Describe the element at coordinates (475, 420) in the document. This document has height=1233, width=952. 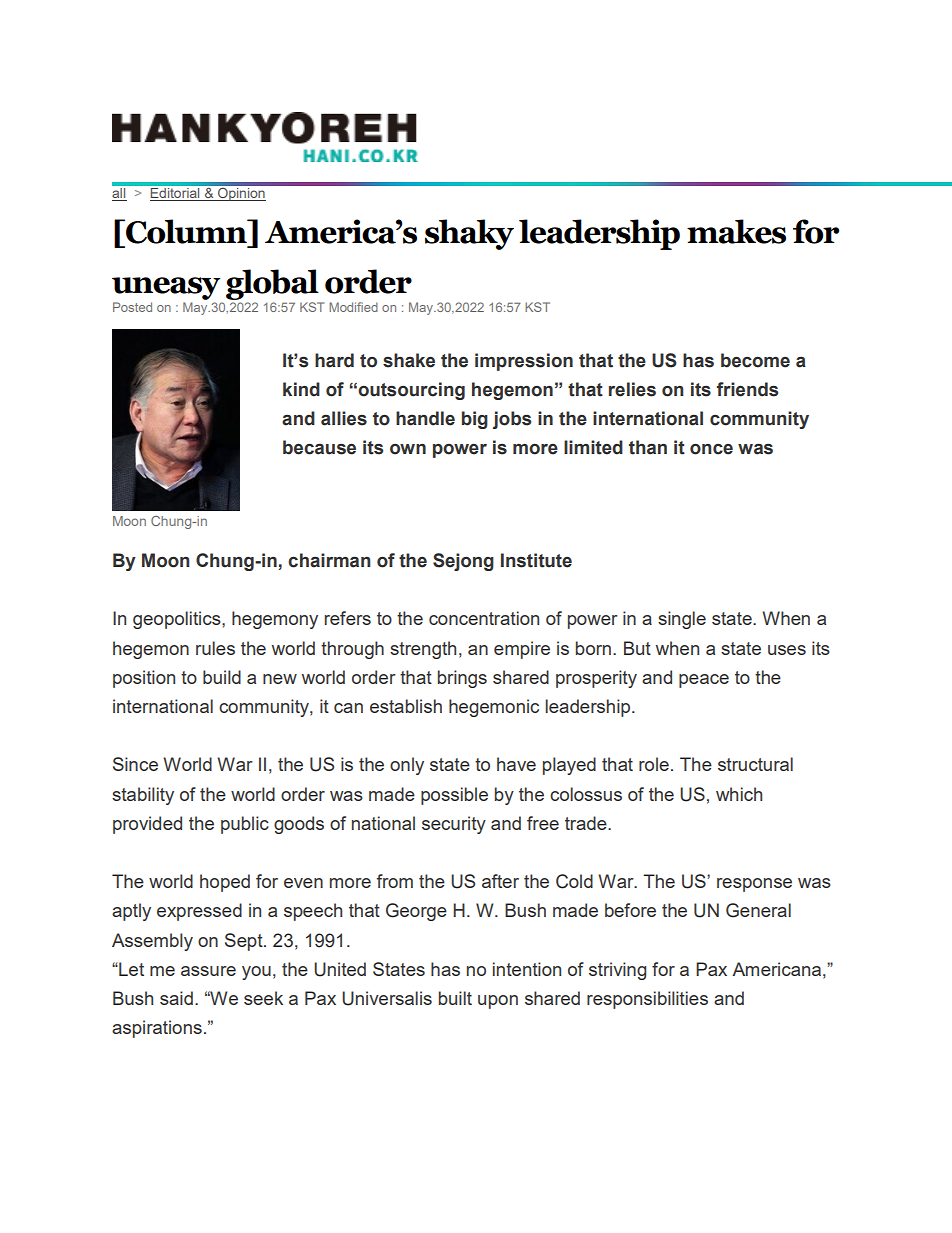
I see `big` at that location.
